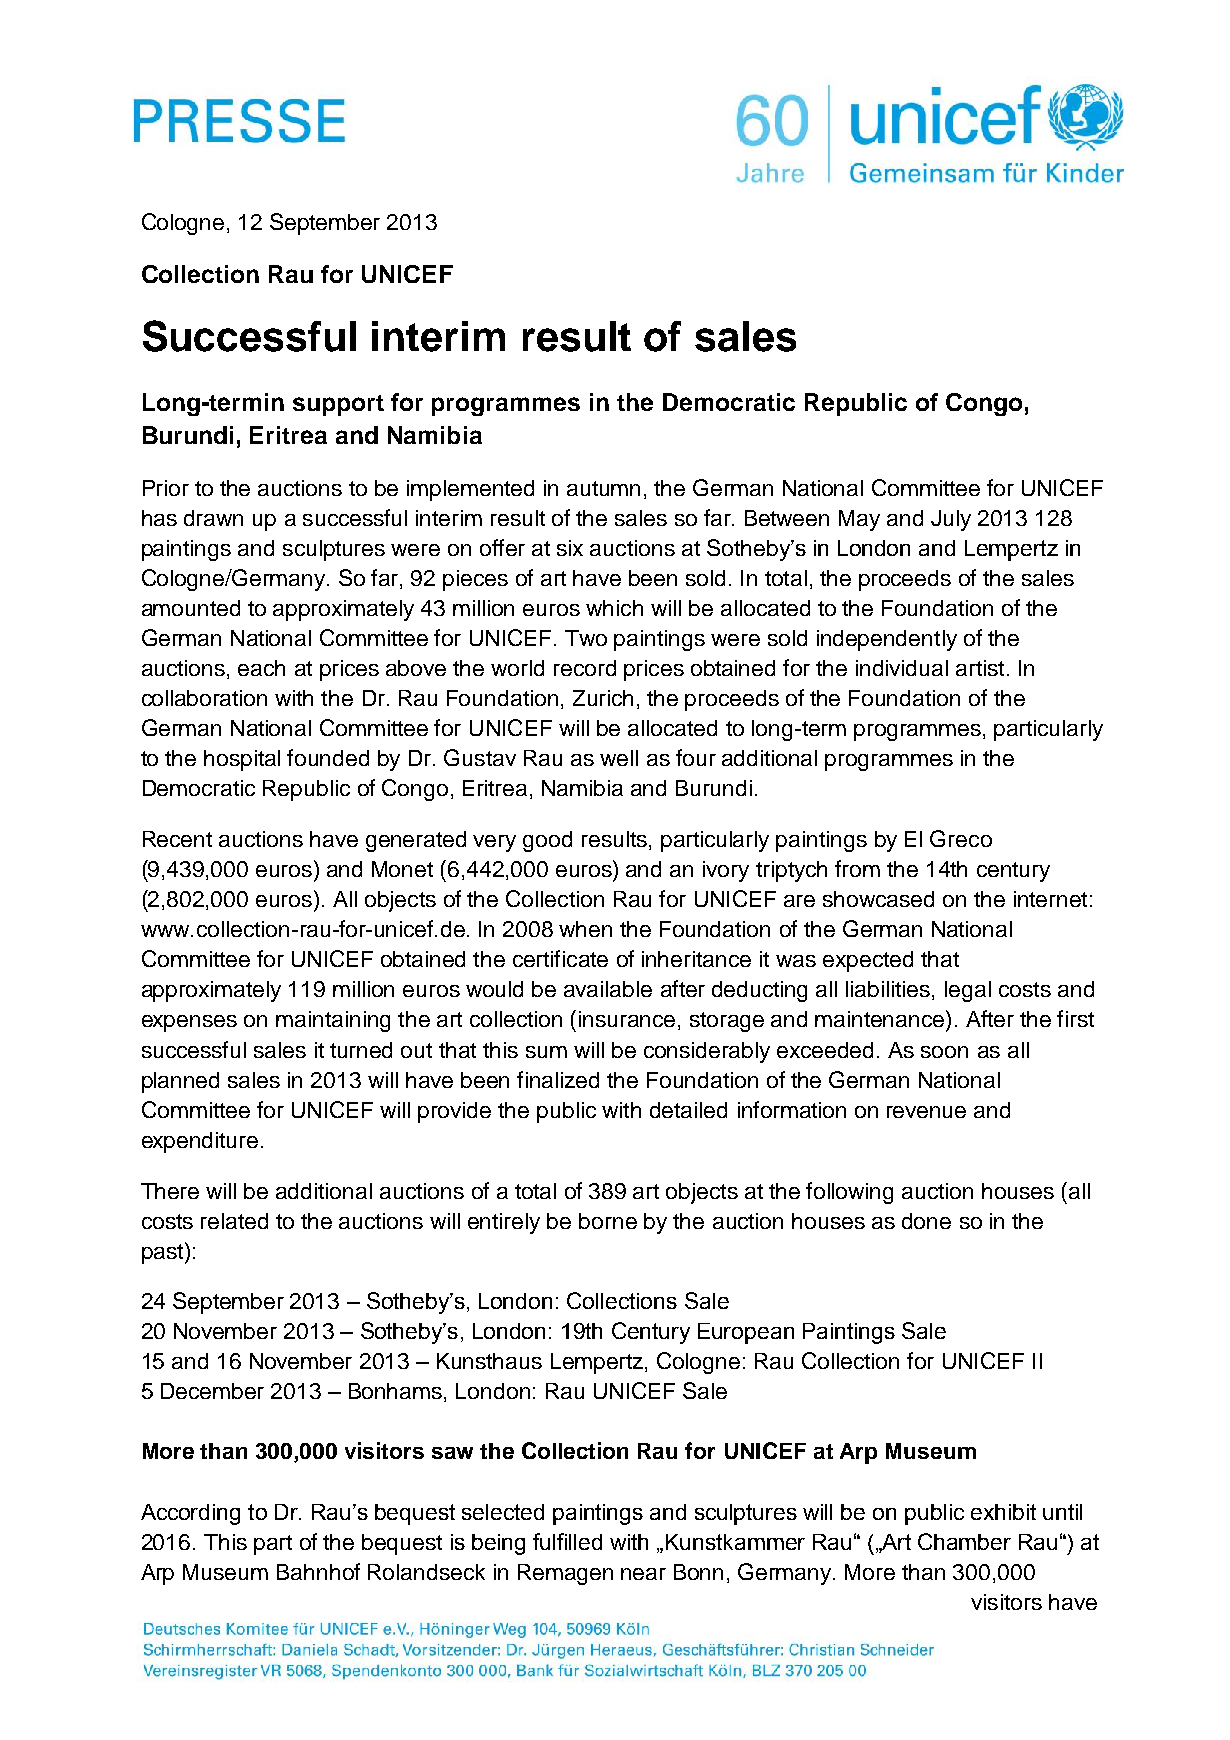  What do you see at coordinates (951, 520) in the screenshot?
I see `July` at bounding box center [951, 520].
